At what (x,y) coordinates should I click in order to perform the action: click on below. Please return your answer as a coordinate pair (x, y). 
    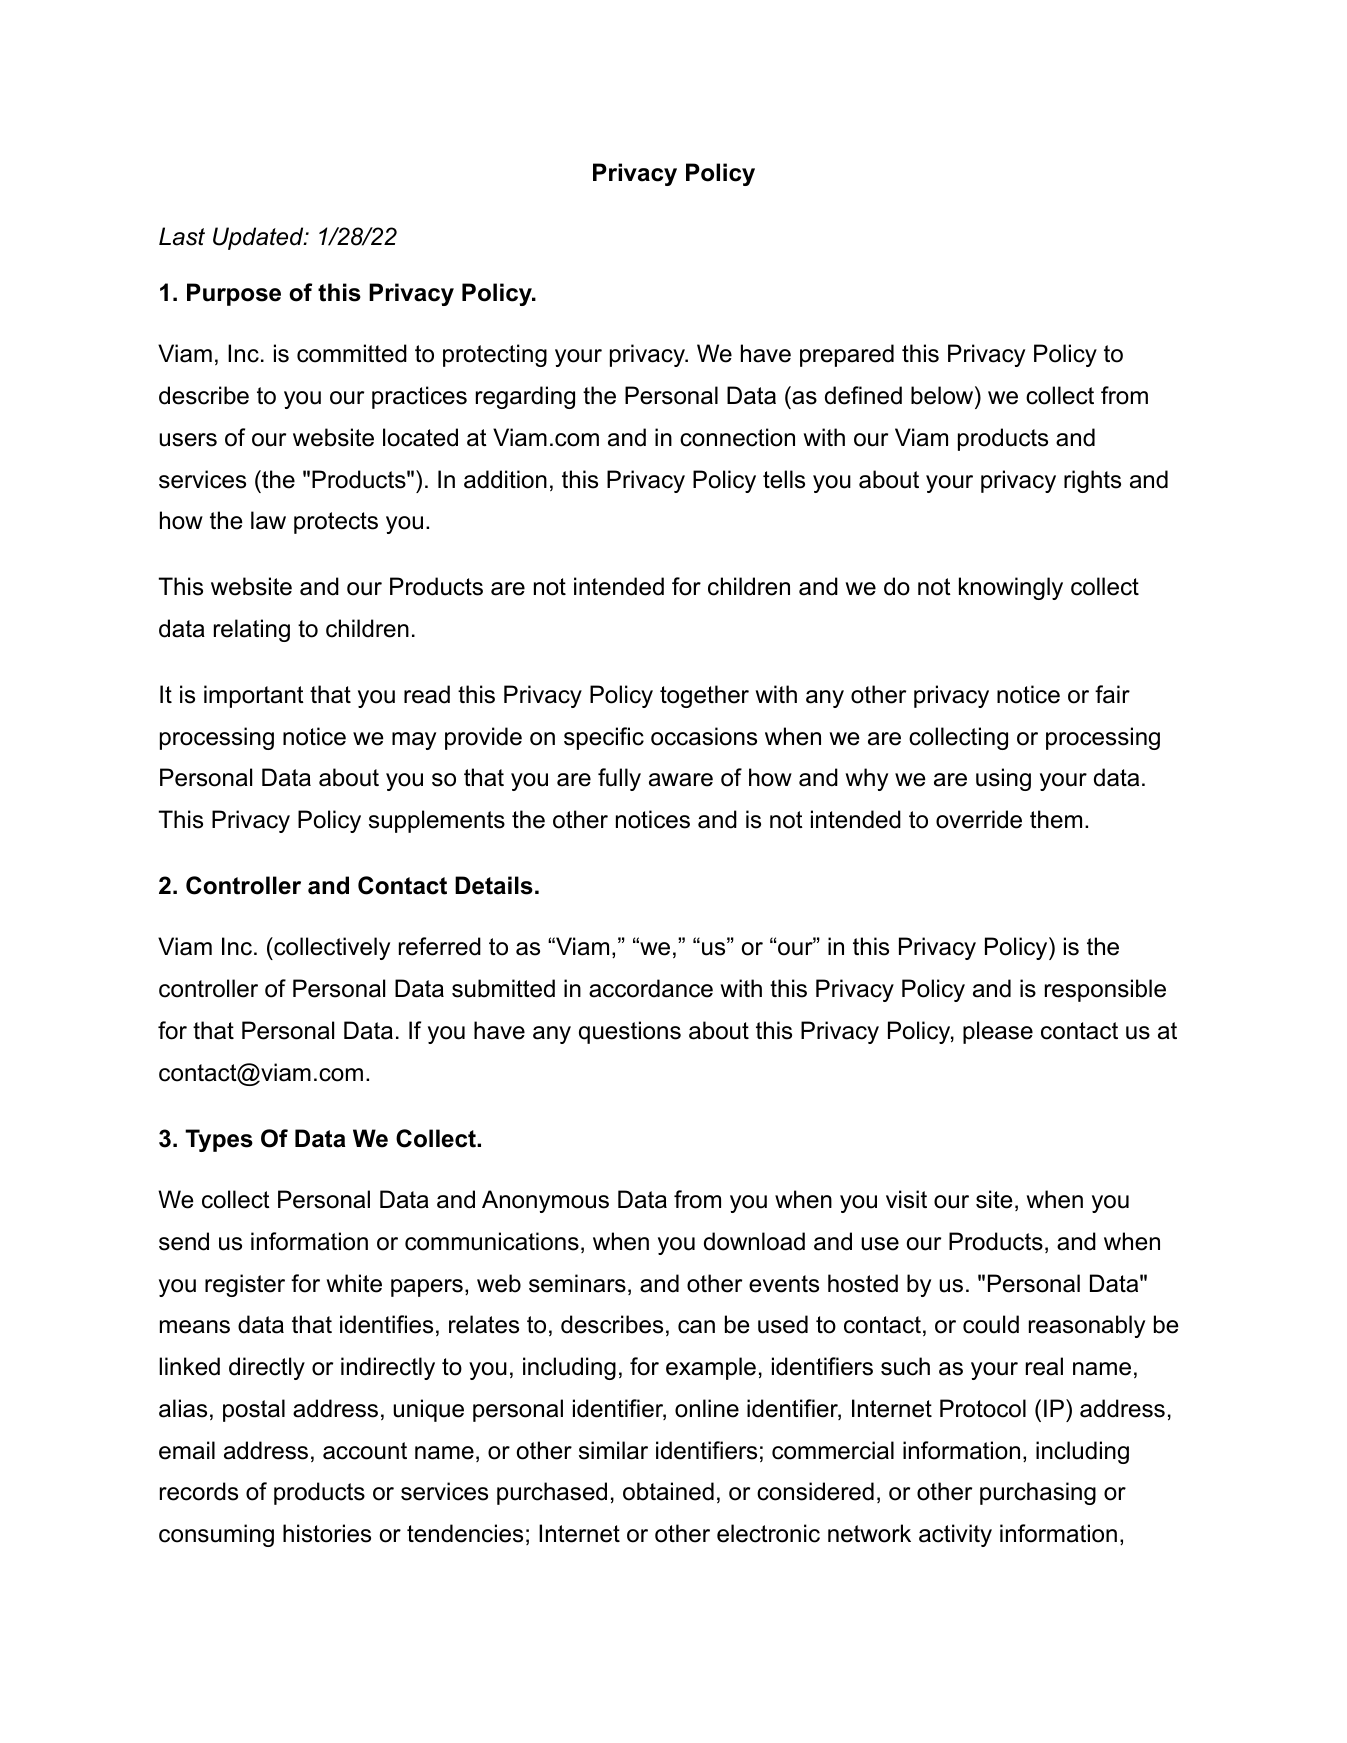
    Looking at the image, I should click on (943, 395).
